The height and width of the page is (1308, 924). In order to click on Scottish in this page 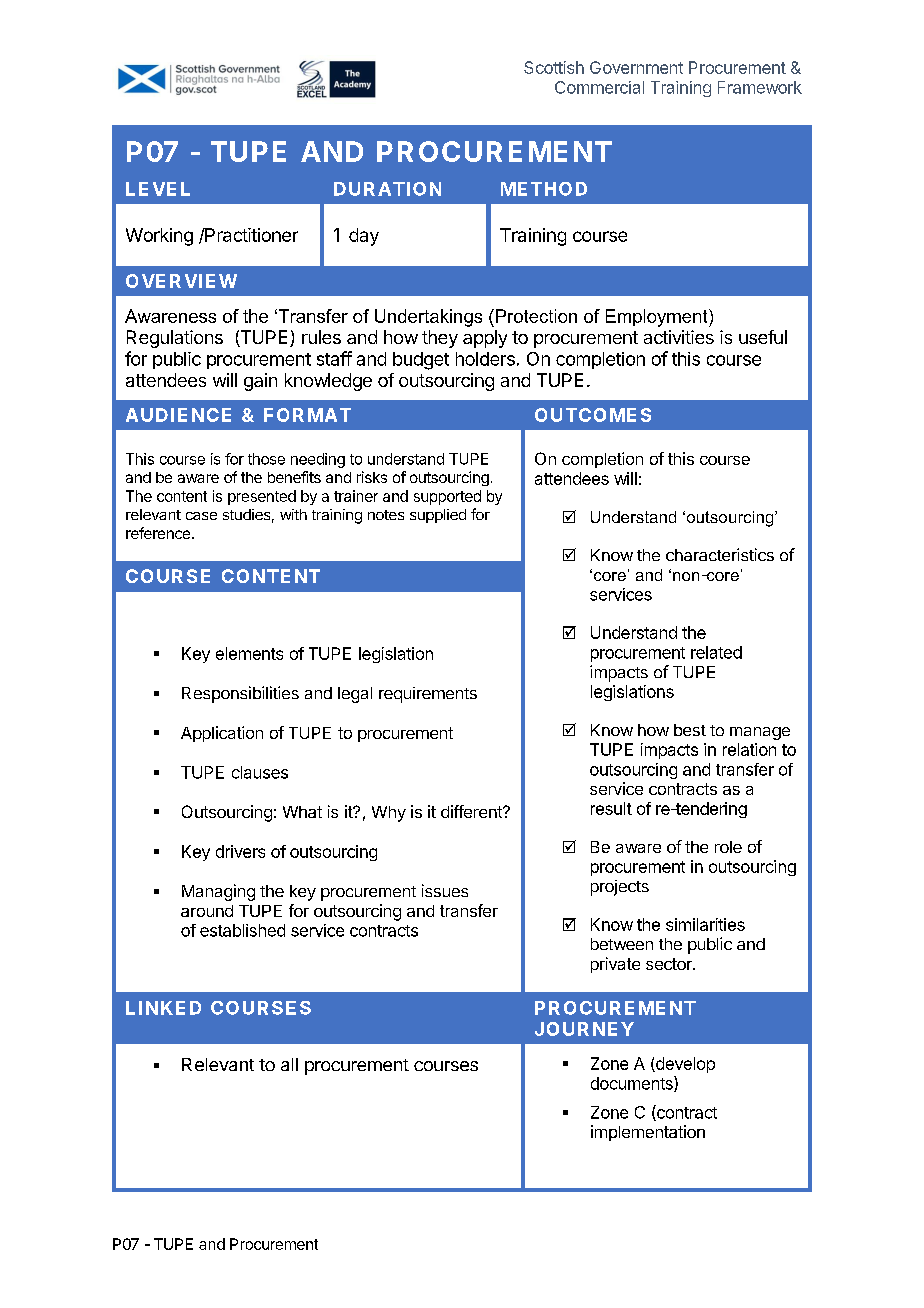, I will do `click(554, 67)`.
